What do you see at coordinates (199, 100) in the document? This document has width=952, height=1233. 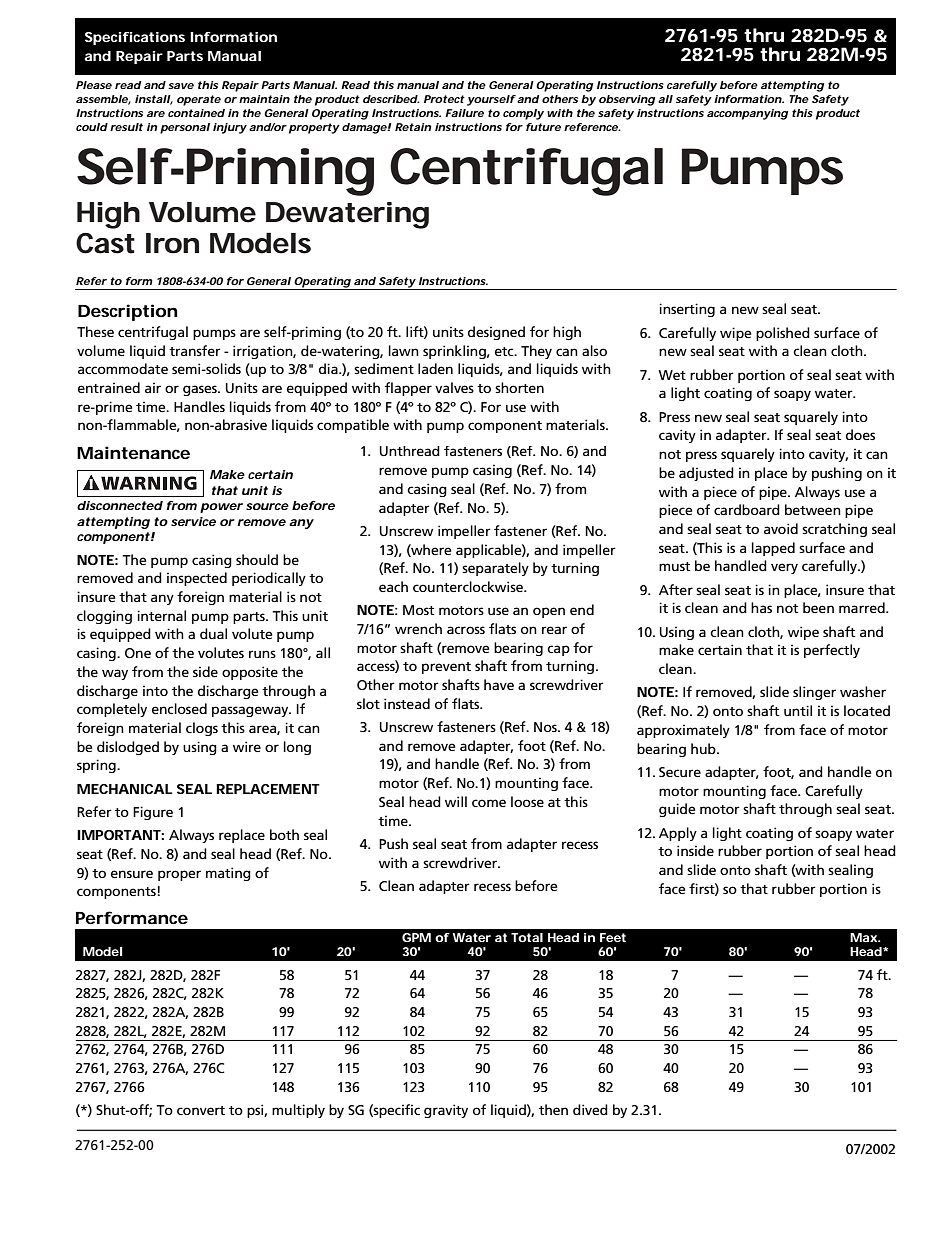 I see `operate` at bounding box center [199, 100].
